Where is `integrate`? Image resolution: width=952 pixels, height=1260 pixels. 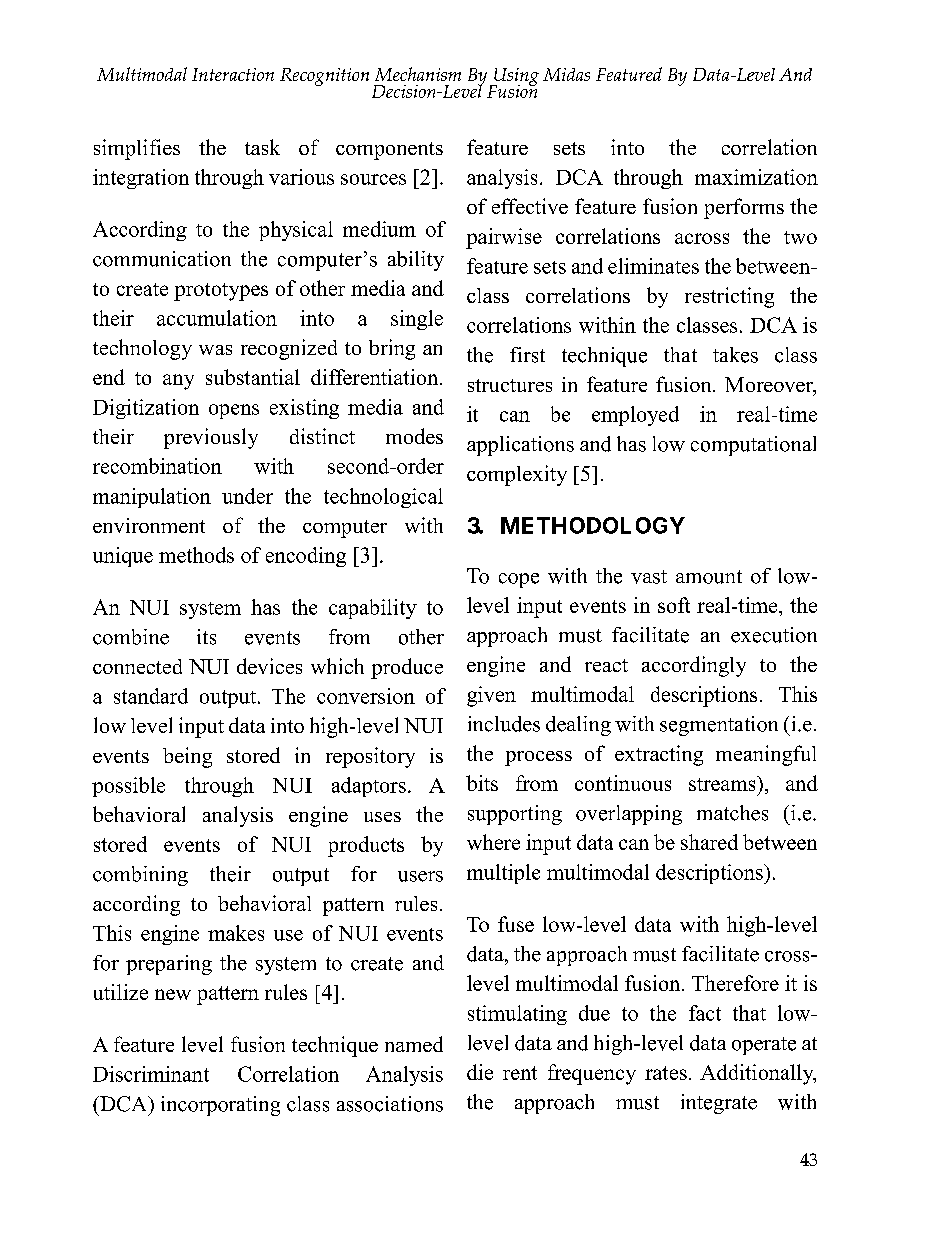
integrate is located at coordinates (719, 1104).
